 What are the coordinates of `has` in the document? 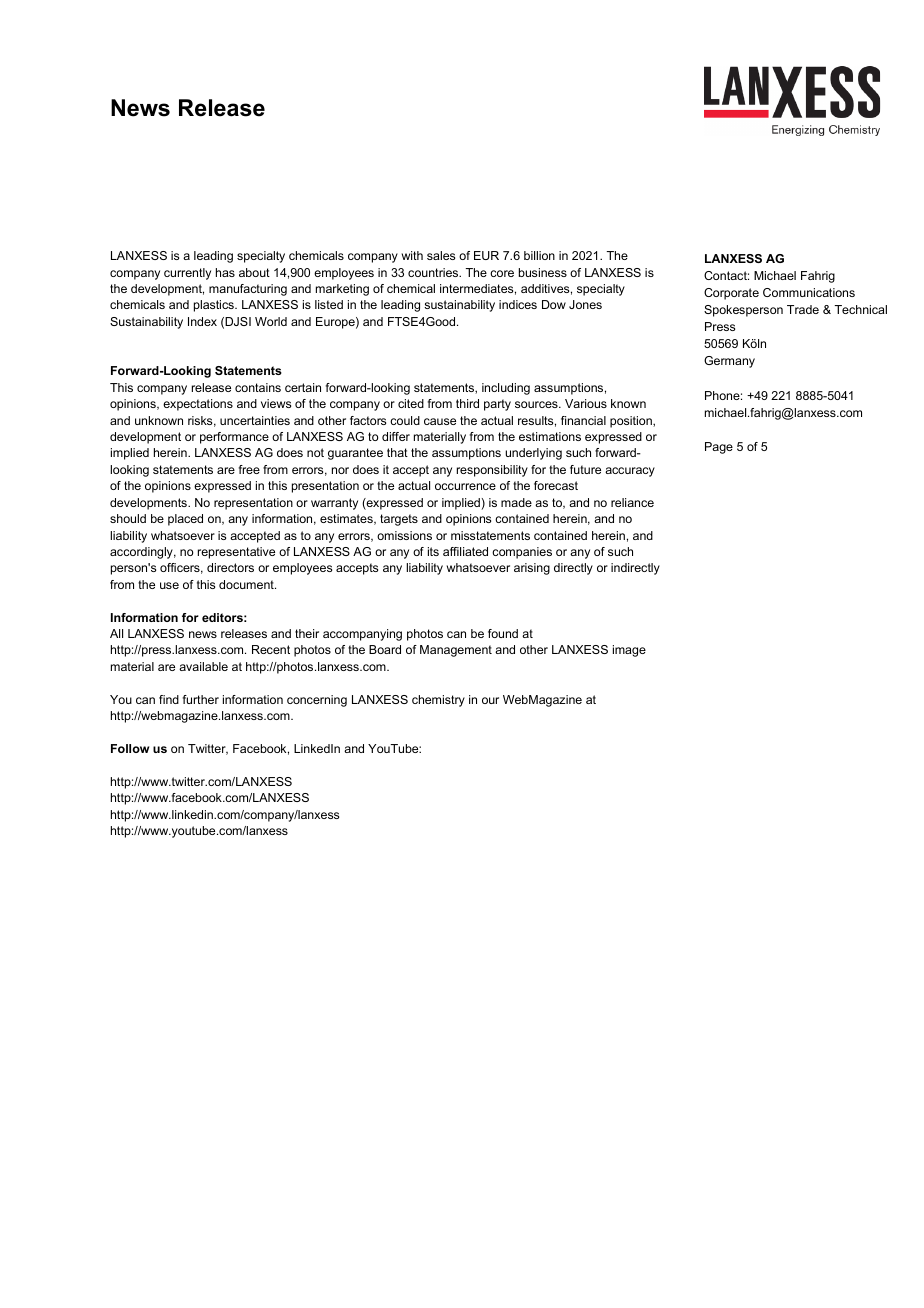 It's located at (225, 272).
